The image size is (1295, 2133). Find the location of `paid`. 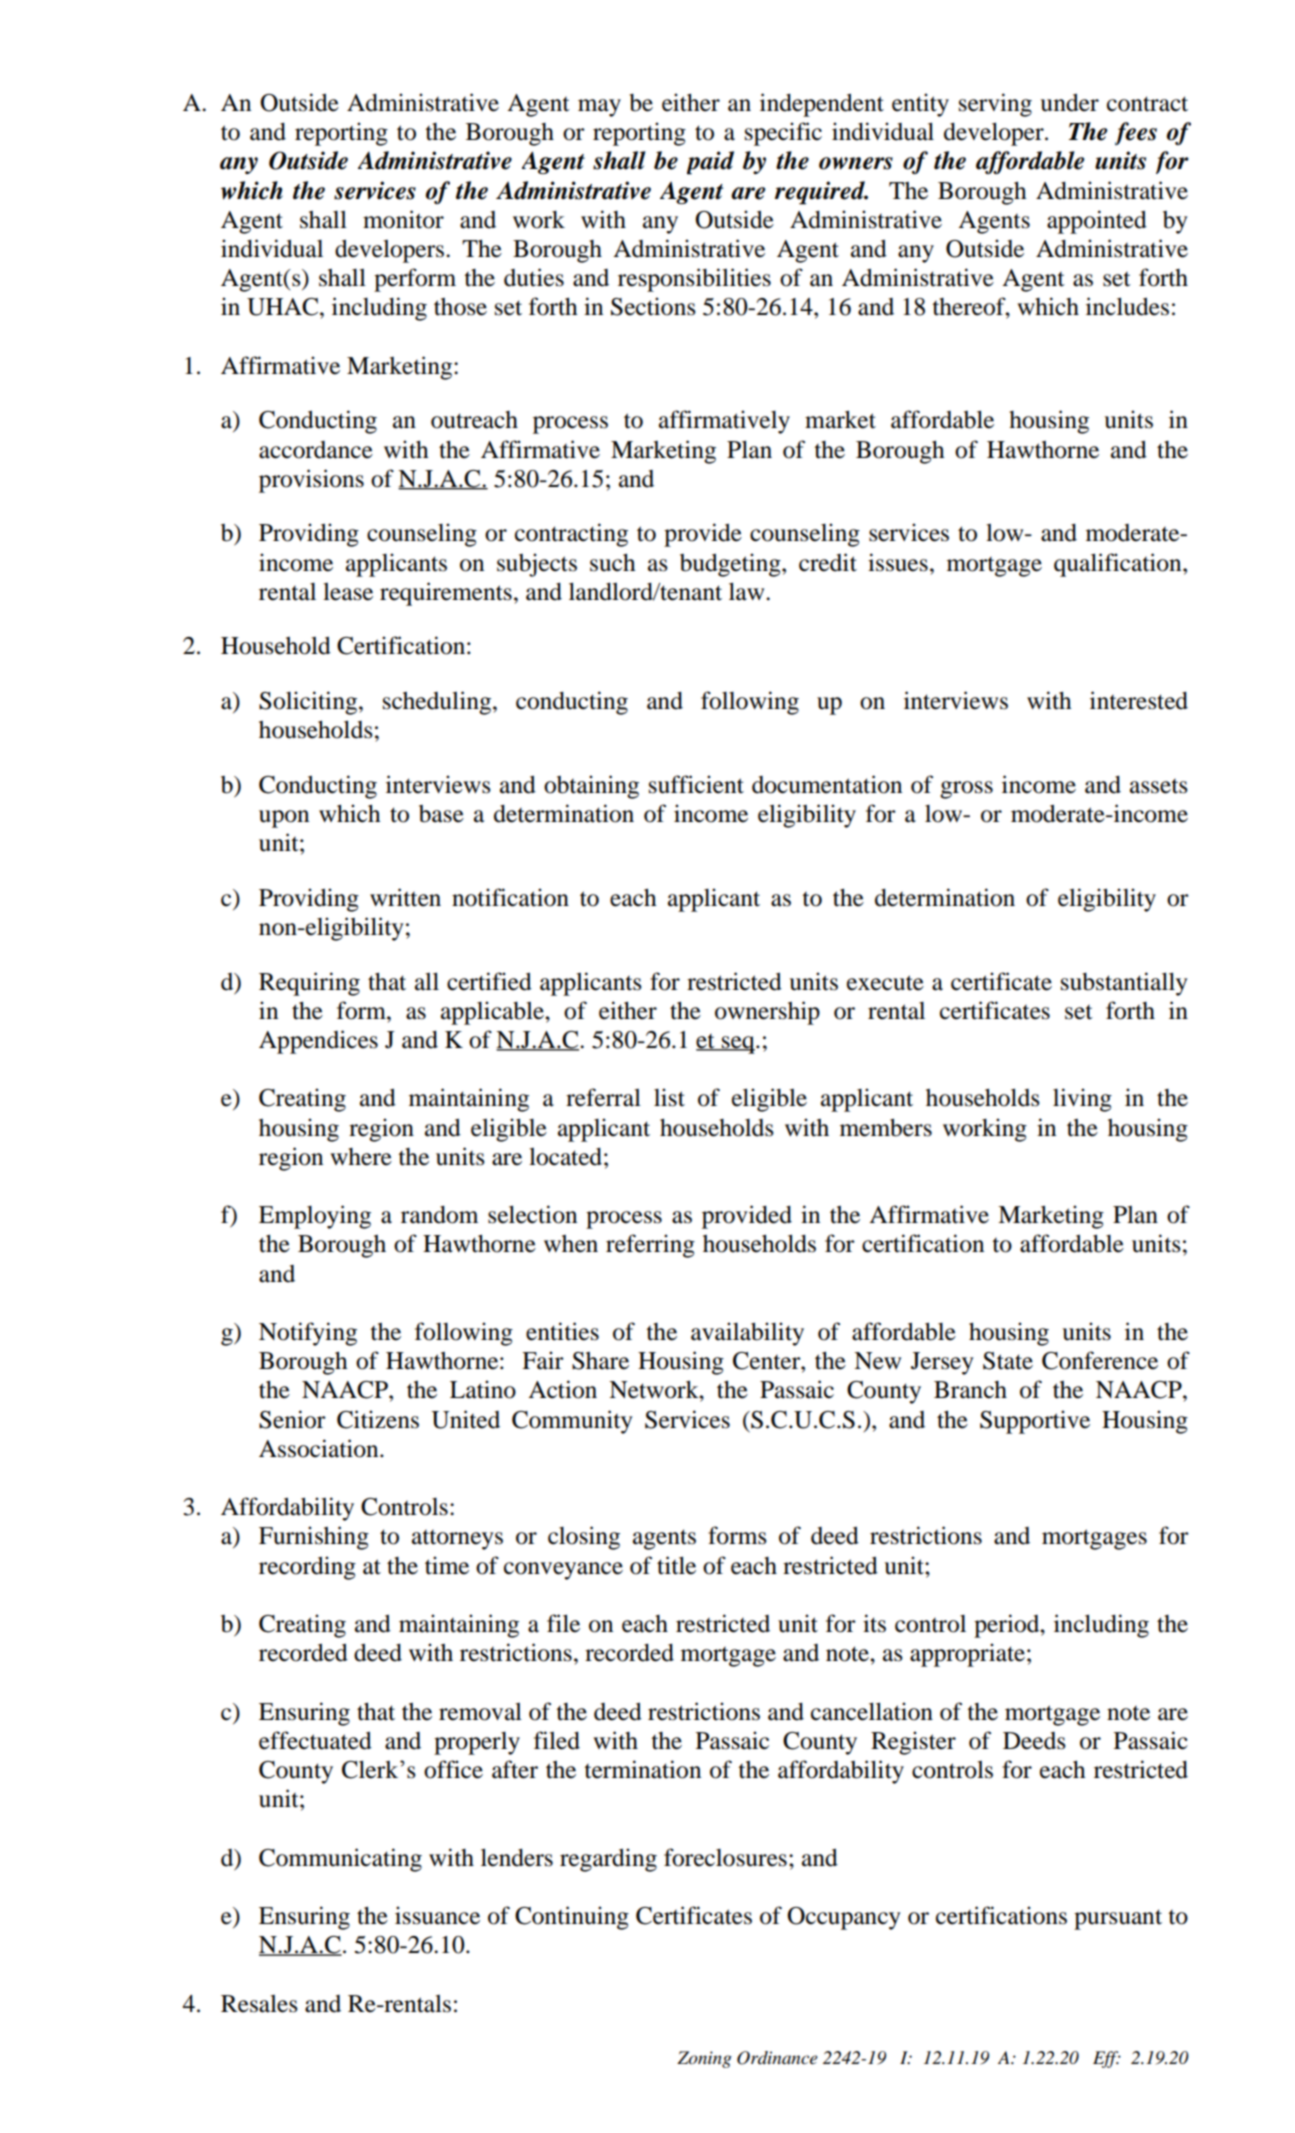

paid is located at coordinates (710, 163).
